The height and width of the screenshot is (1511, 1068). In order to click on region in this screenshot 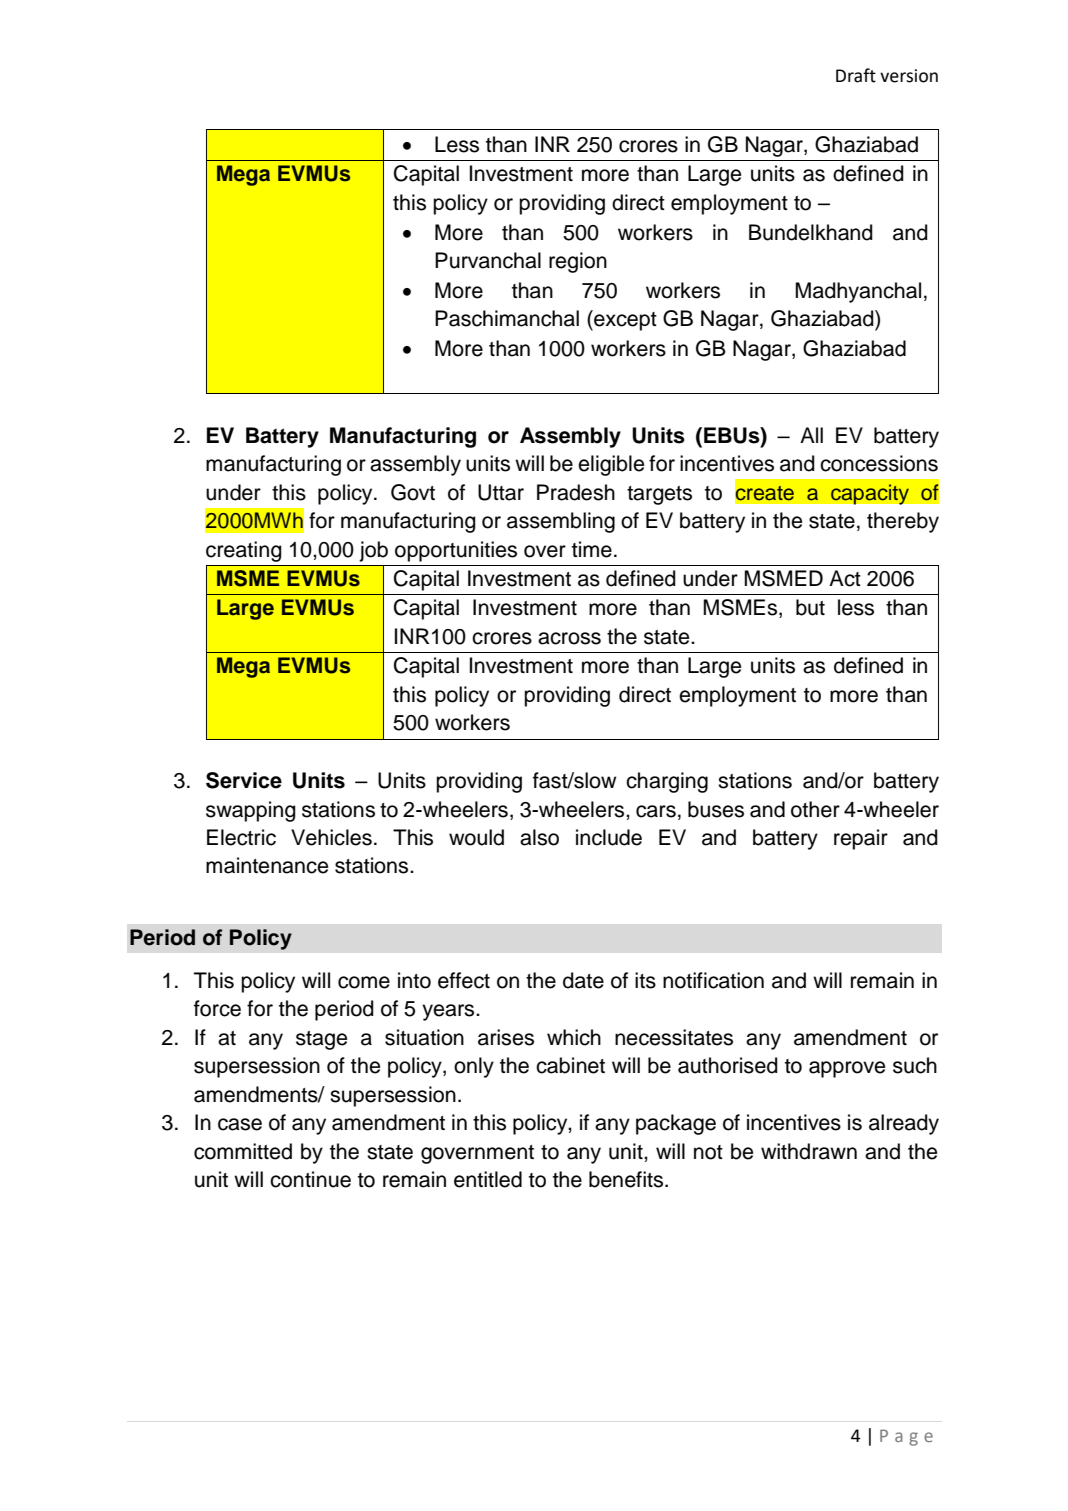, I will do `click(578, 262)`.
